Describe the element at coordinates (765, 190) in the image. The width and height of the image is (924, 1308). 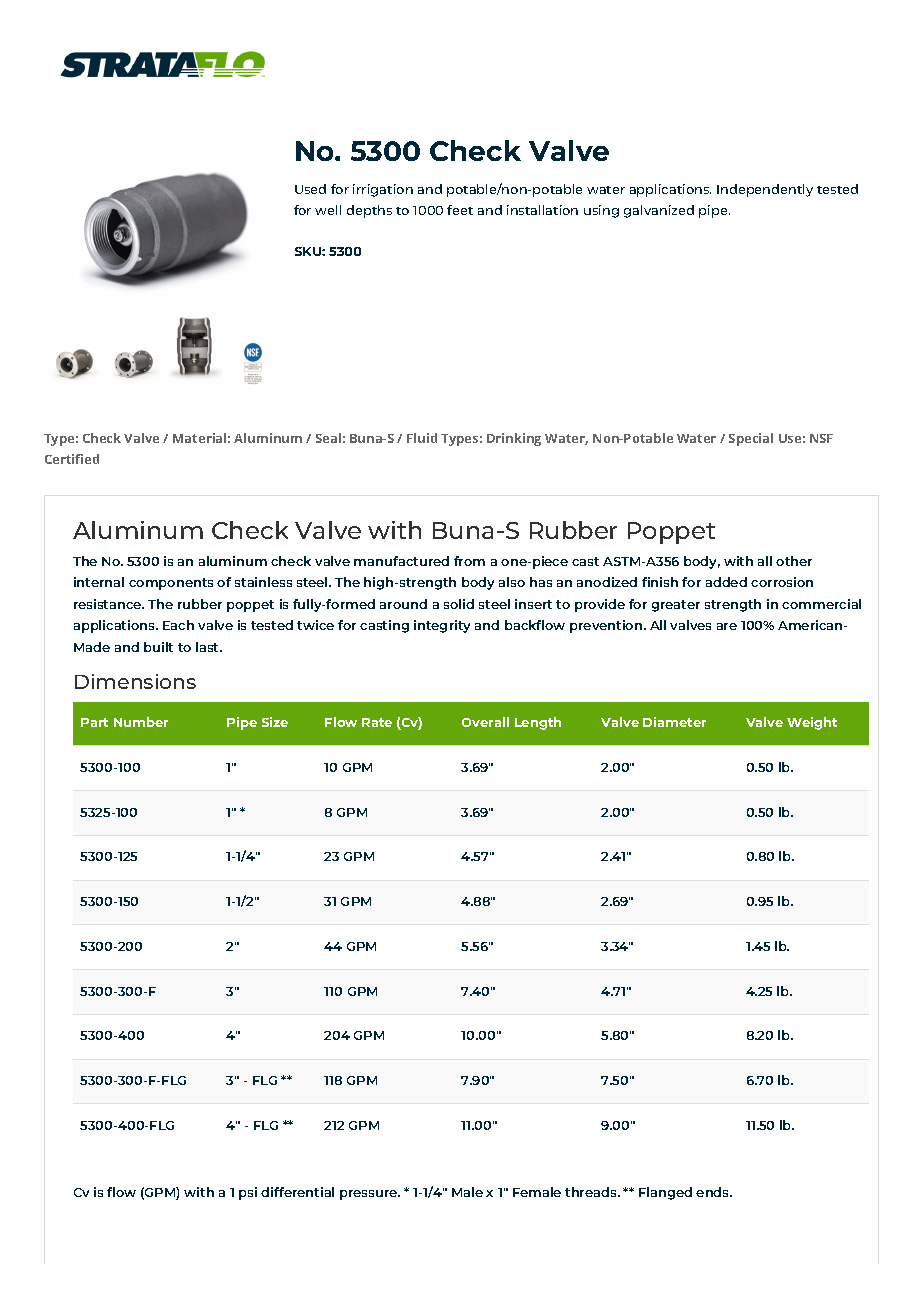
I see `Independently` at that location.
